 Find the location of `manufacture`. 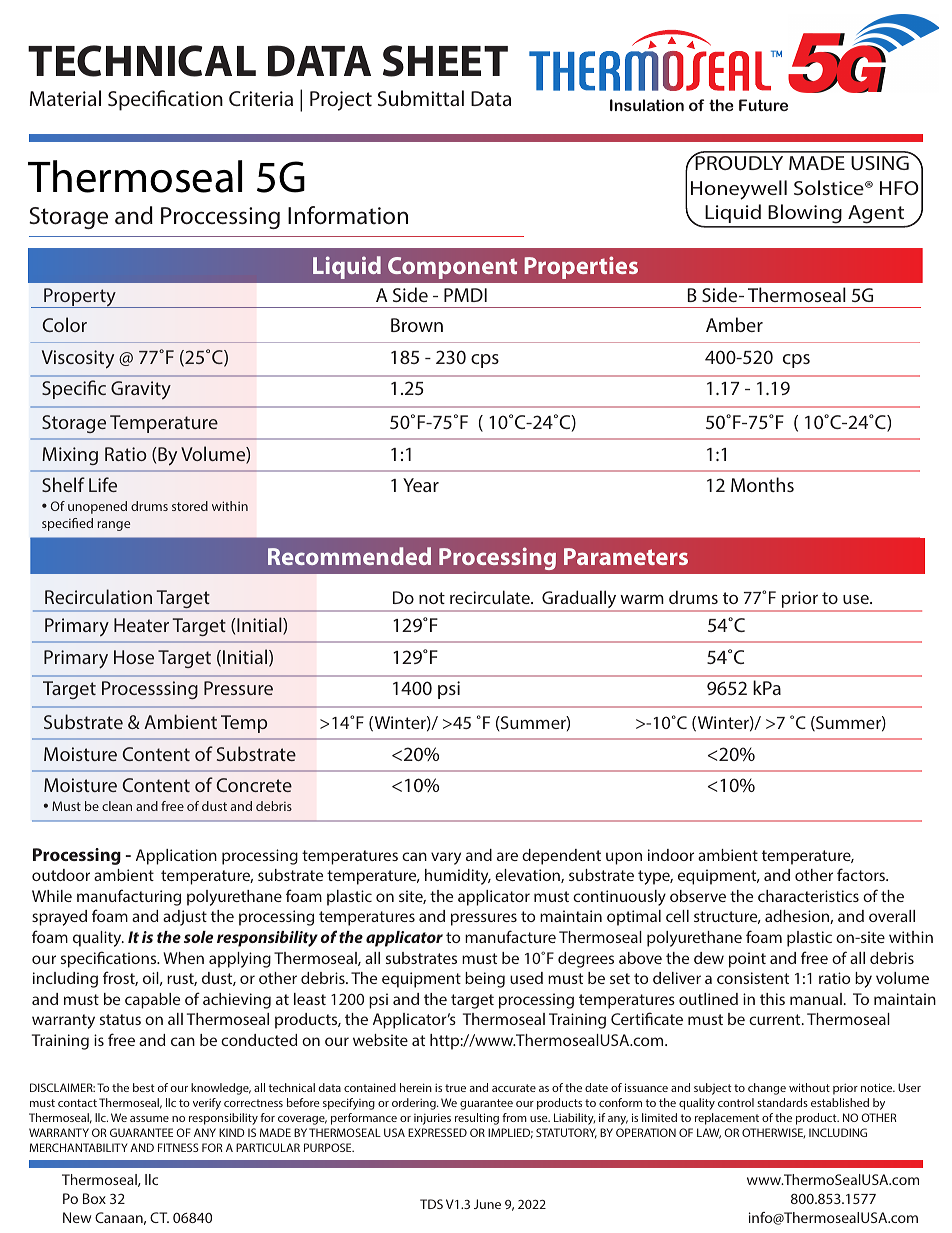

manufacture is located at coordinates (510, 936).
